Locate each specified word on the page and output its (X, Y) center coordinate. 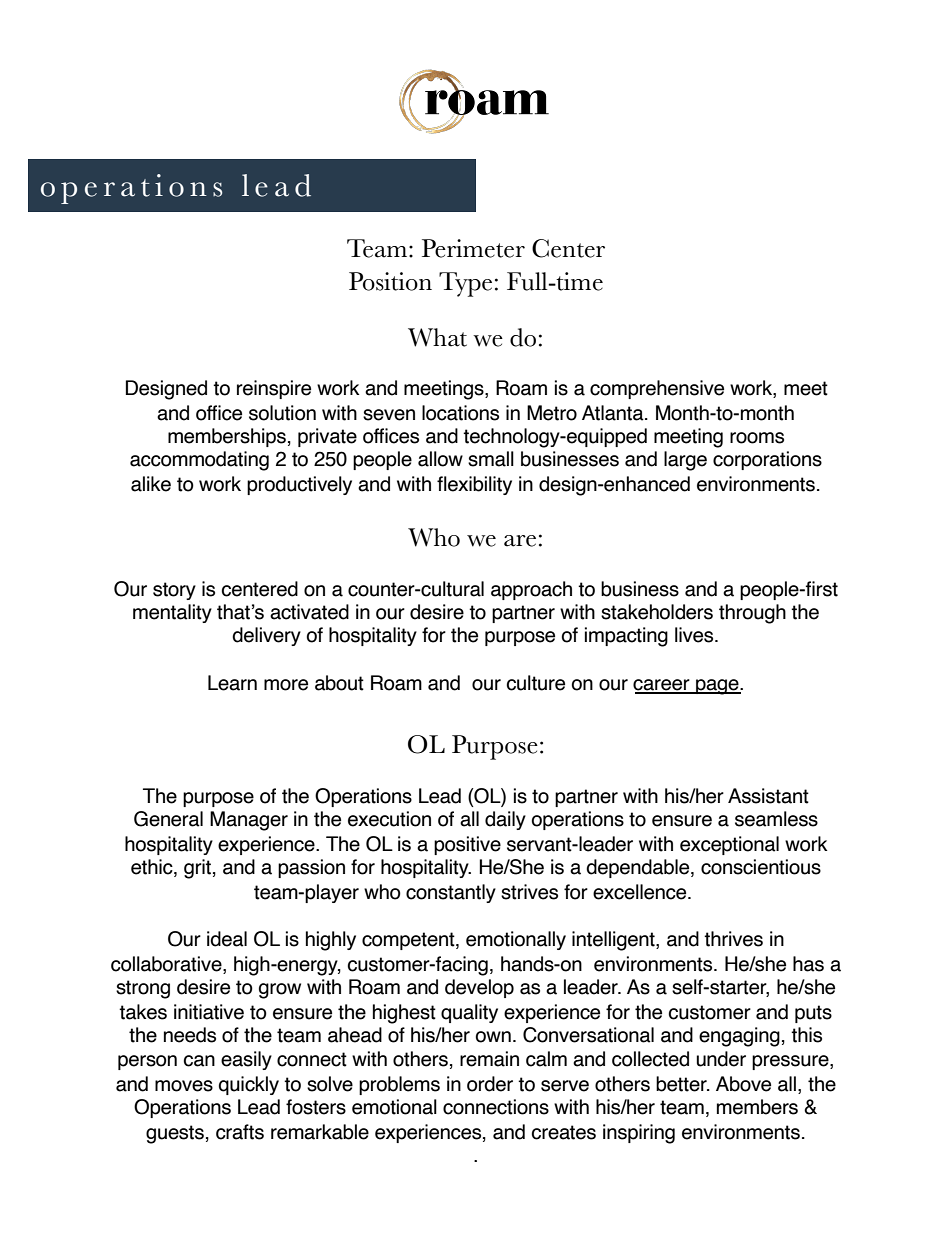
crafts (240, 1132)
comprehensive (657, 389)
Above (743, 1084)
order (490, 1084)
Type (465, 284)
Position (390, 281)
